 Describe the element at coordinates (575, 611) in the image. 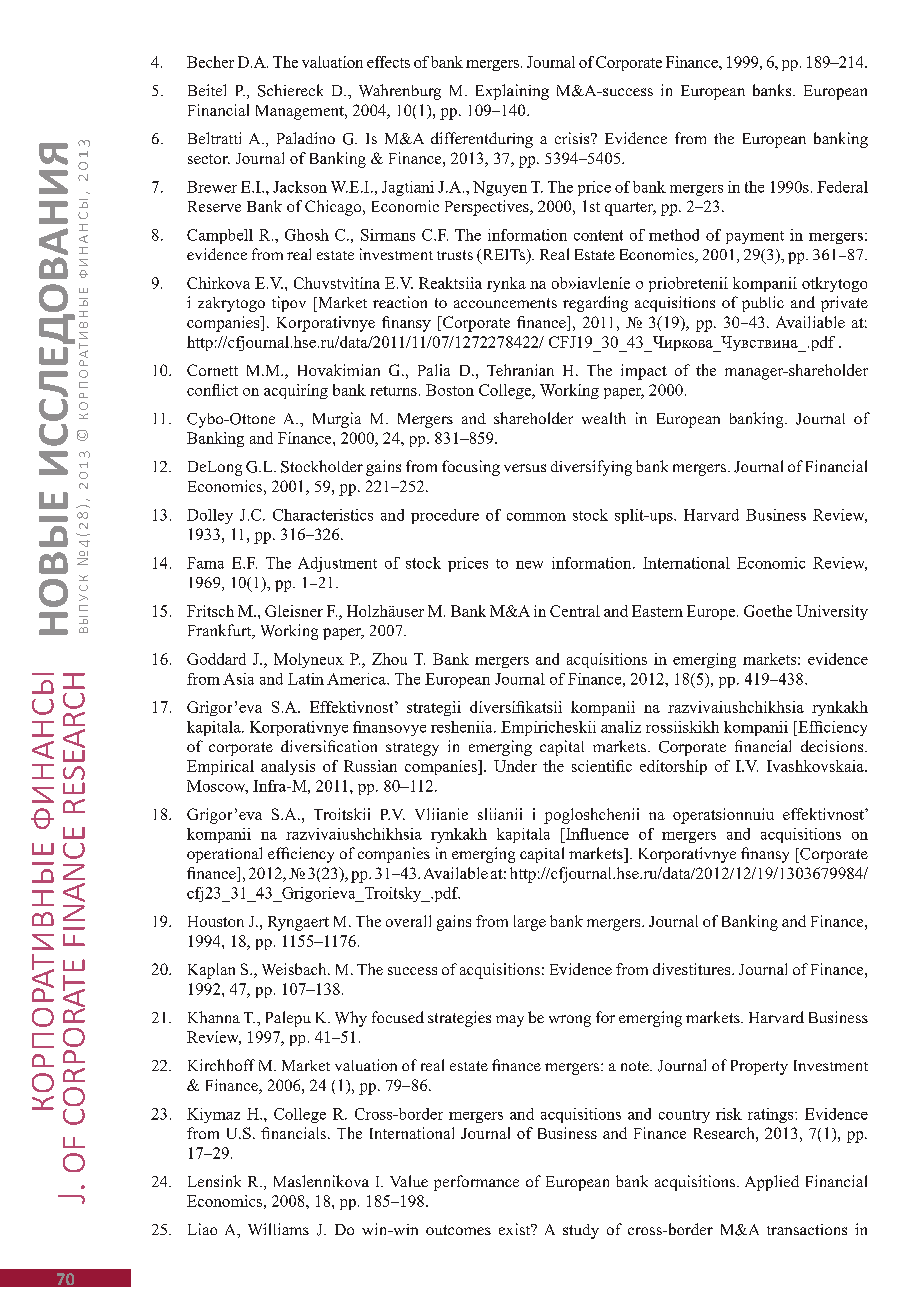

I see `Central` at that location.
